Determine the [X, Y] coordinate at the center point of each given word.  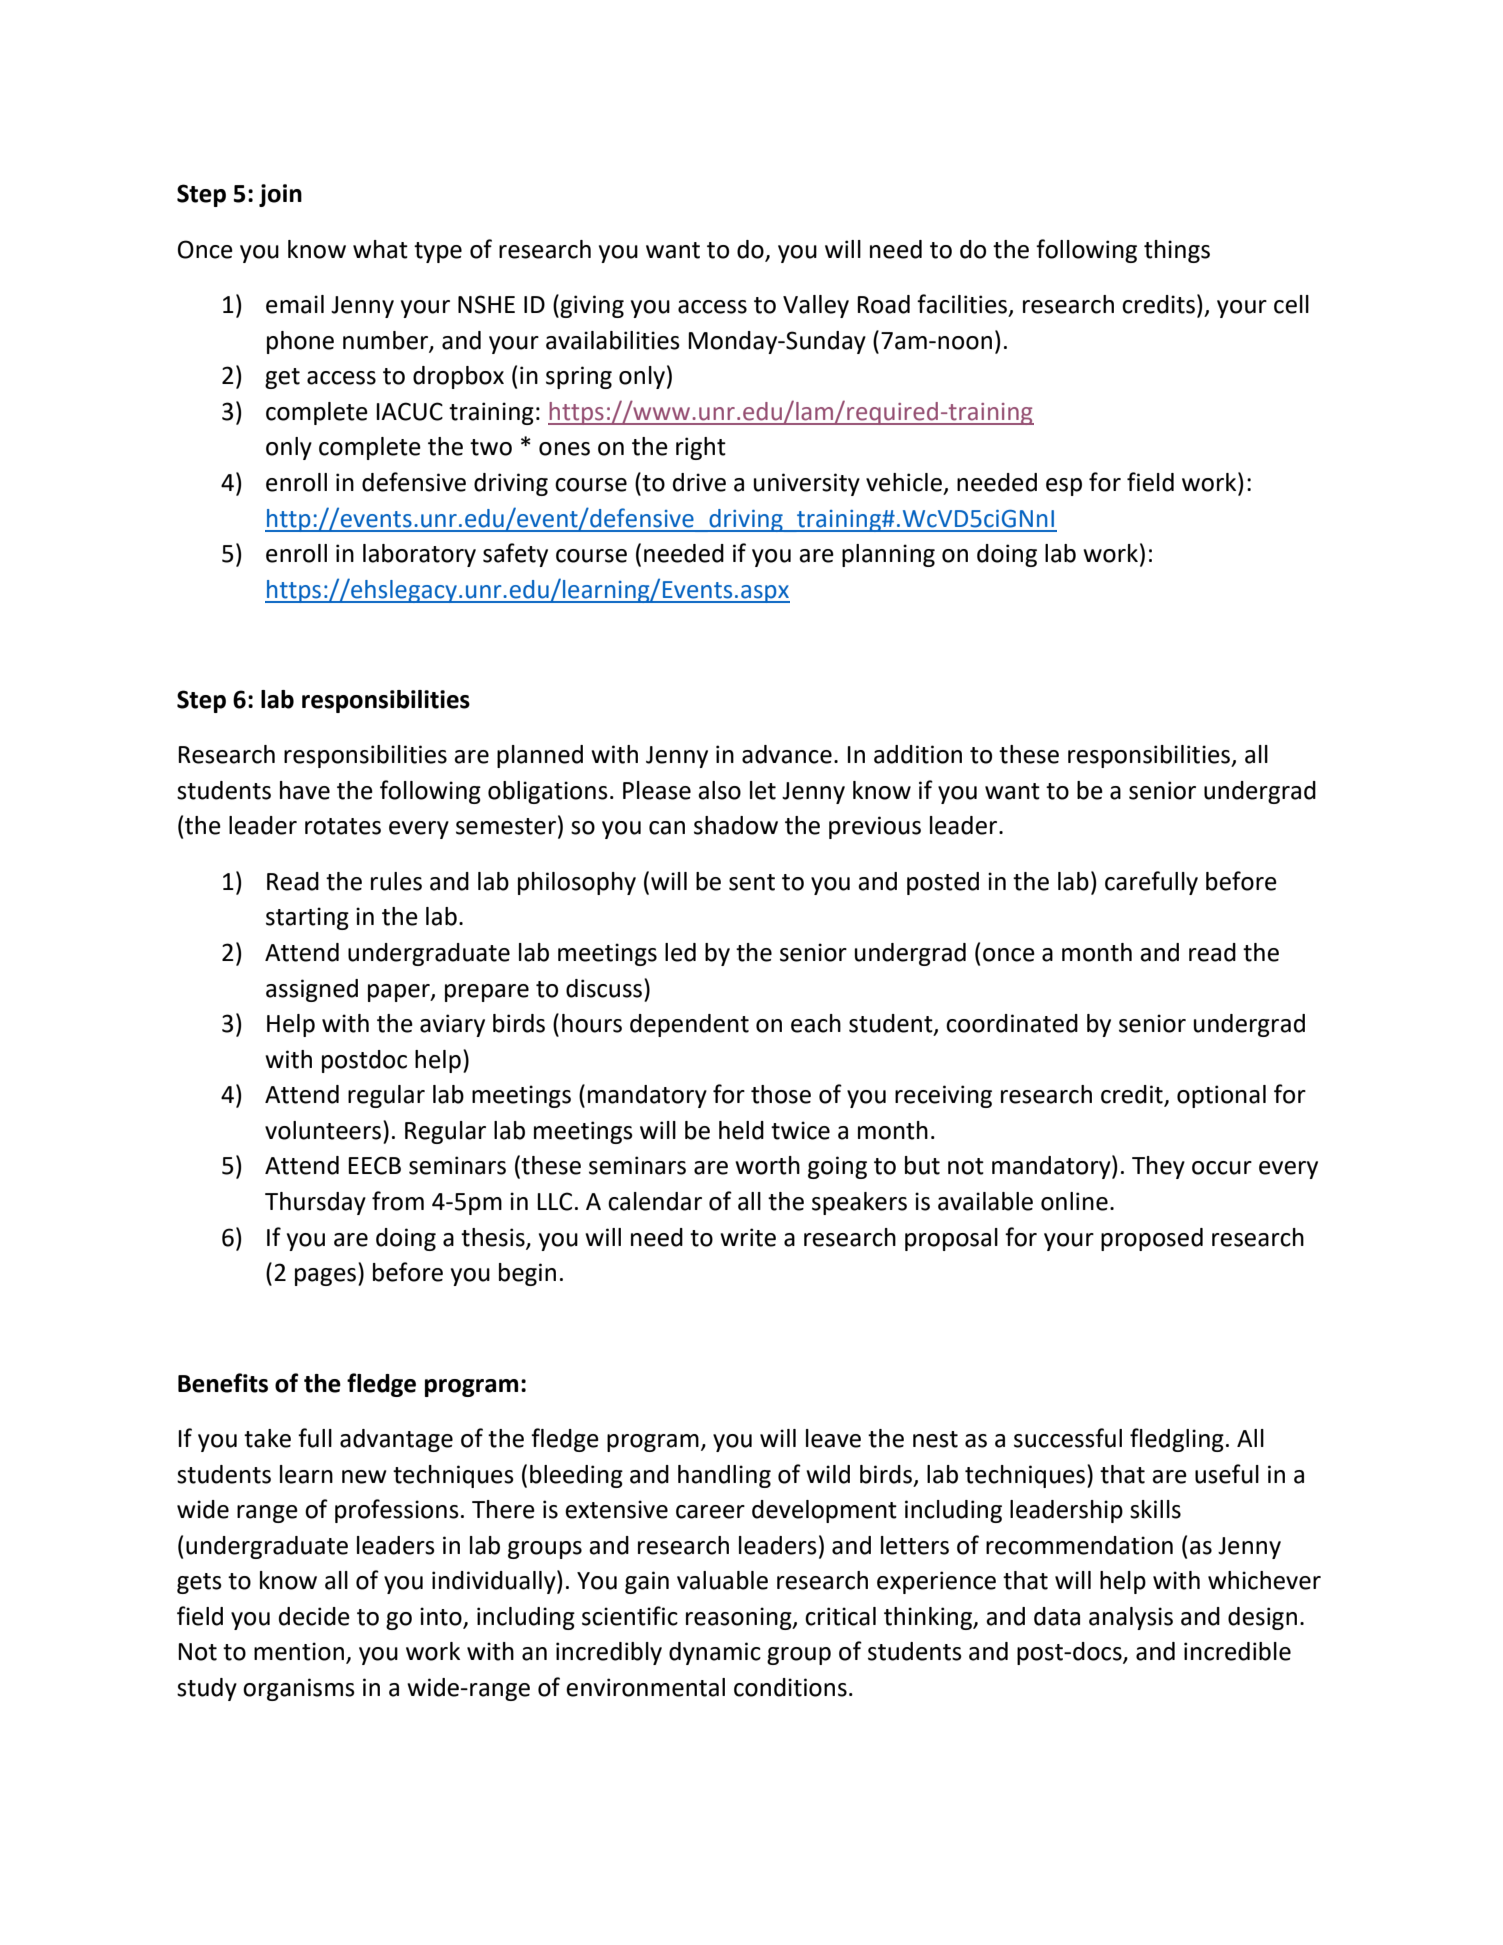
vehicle [904, 482]
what [380, 249]
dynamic [715, 1653]
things [1177, 251]
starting [307, 918]
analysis [1131, 1618]
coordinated [1012, 1023]
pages [325, 1277]
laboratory [419, 555]
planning [888, 555]
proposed [1152, 1239]
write [748, 1237]
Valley [816, 306]
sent [752, 882]
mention [299, 1651]
